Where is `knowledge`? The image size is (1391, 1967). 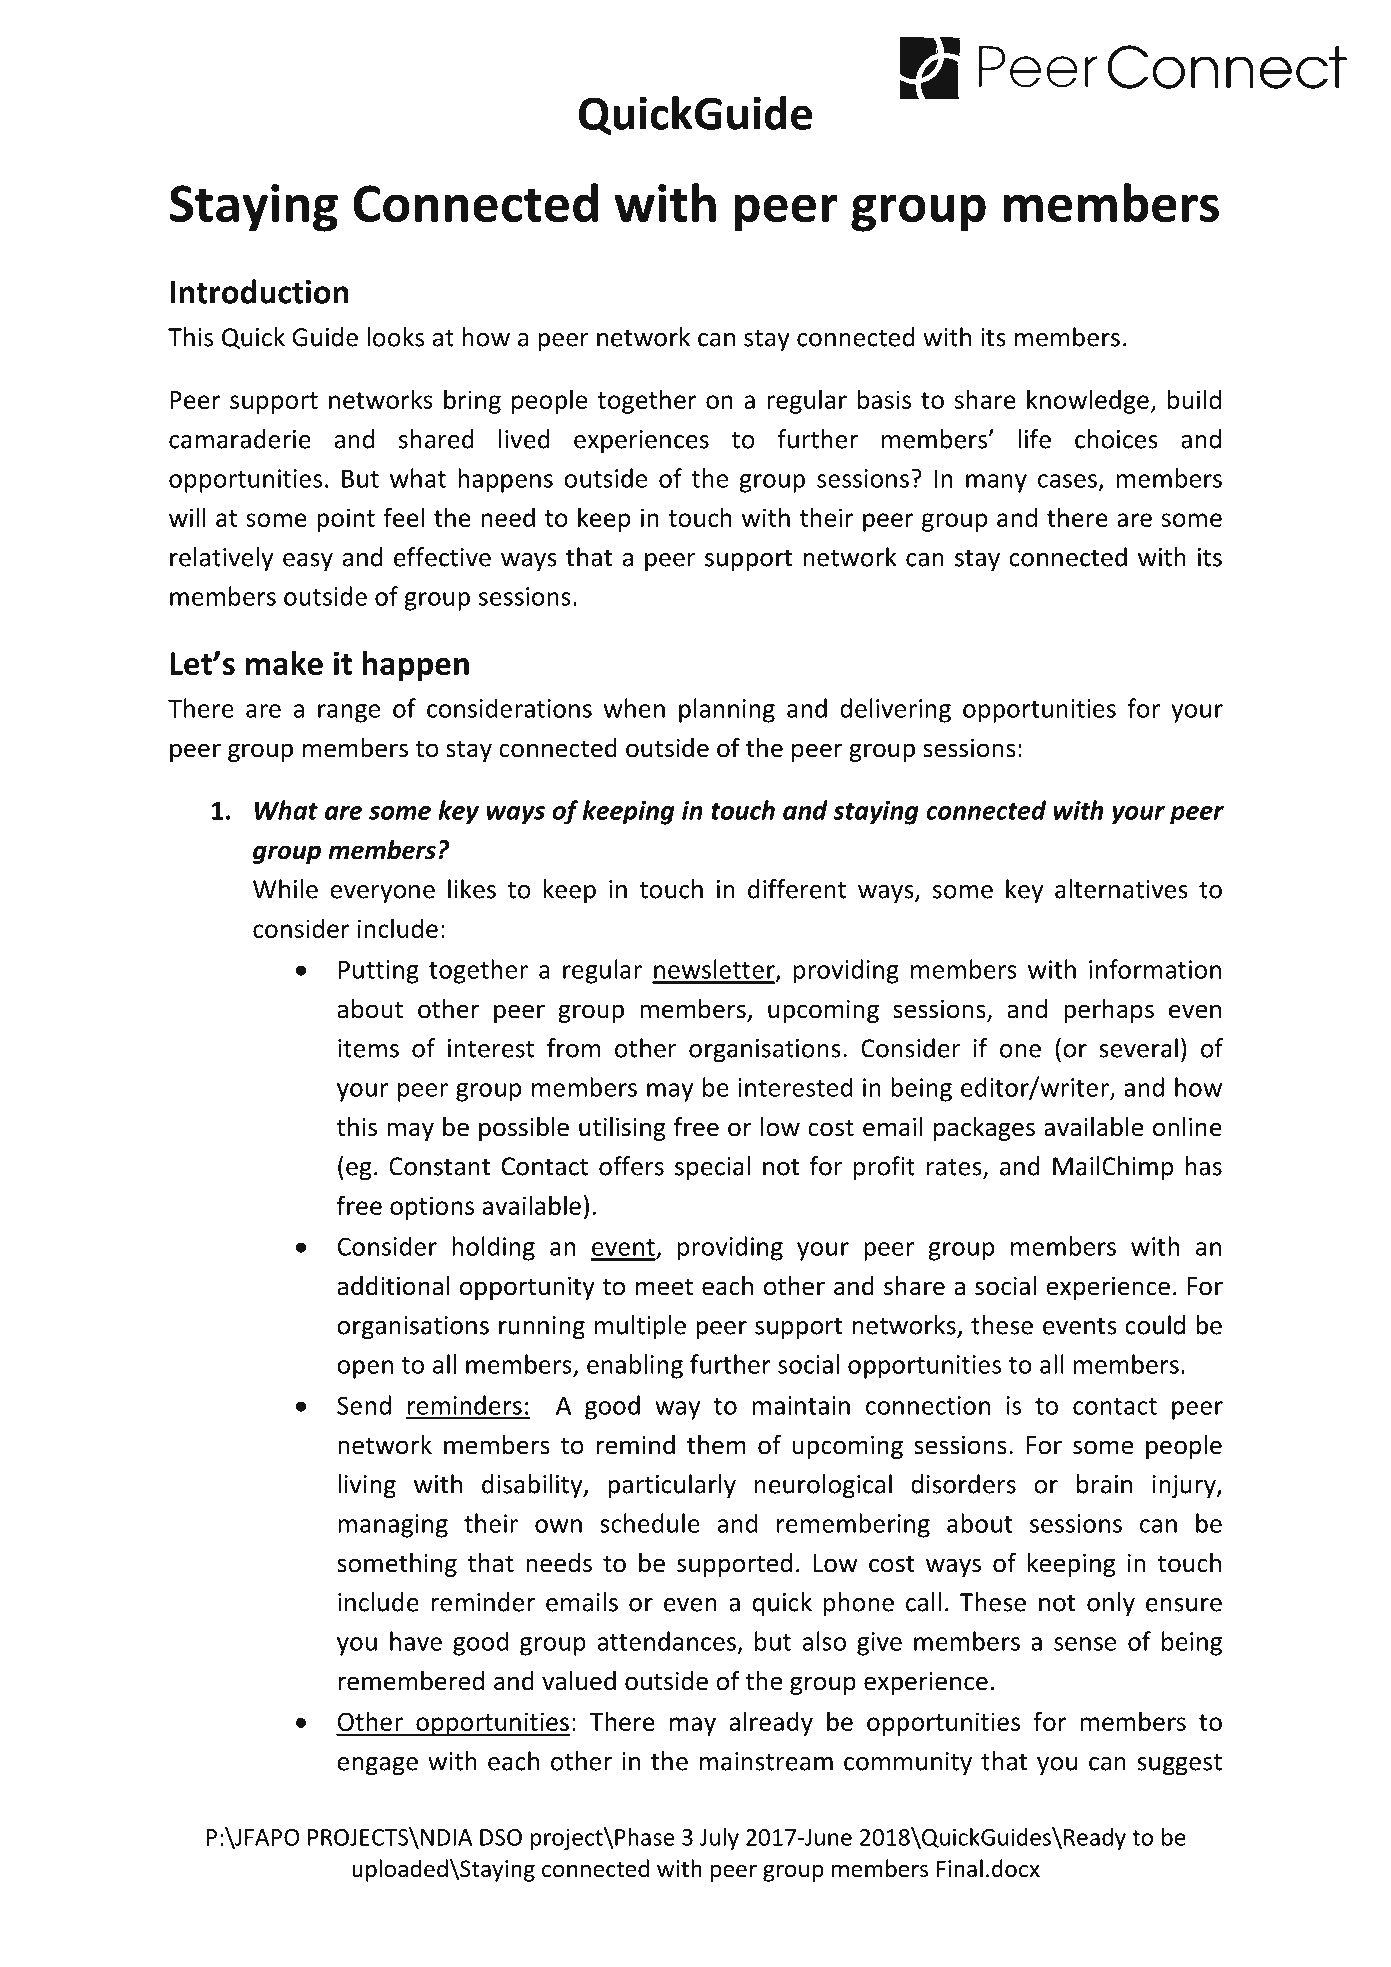 knowledge is located at coordinates (1088, 401).
